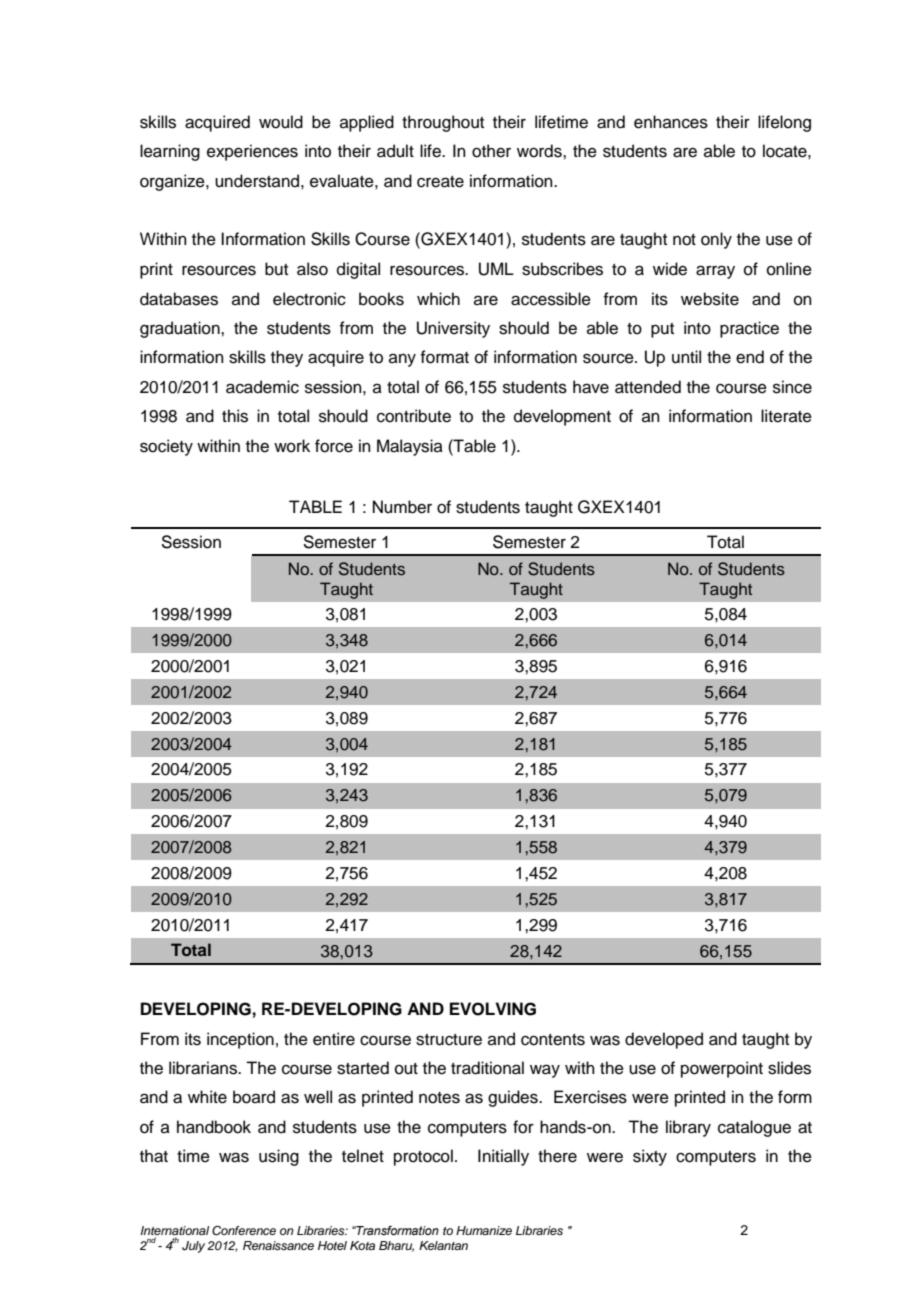 Image resolution: width=924 pixels, height=1307 pixels. Describe the element at coordinates (493, 1009) in the screenshot. I see `EVOLVING` at that location.
